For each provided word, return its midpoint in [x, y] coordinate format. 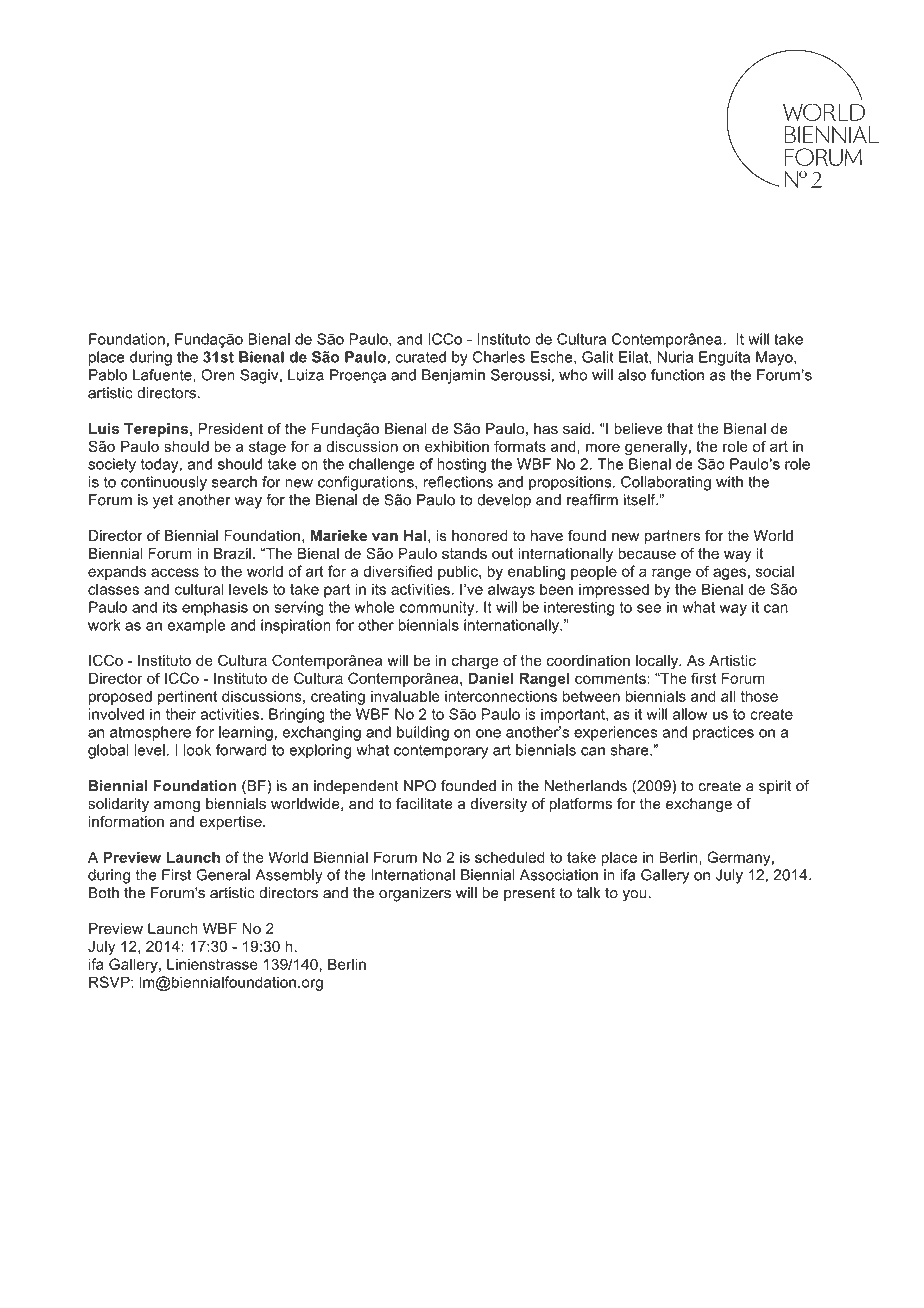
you [636, 896]
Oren [218, 375]
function [677, 375]
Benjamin [453, 376]
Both [104, 893]
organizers [415, 894]
